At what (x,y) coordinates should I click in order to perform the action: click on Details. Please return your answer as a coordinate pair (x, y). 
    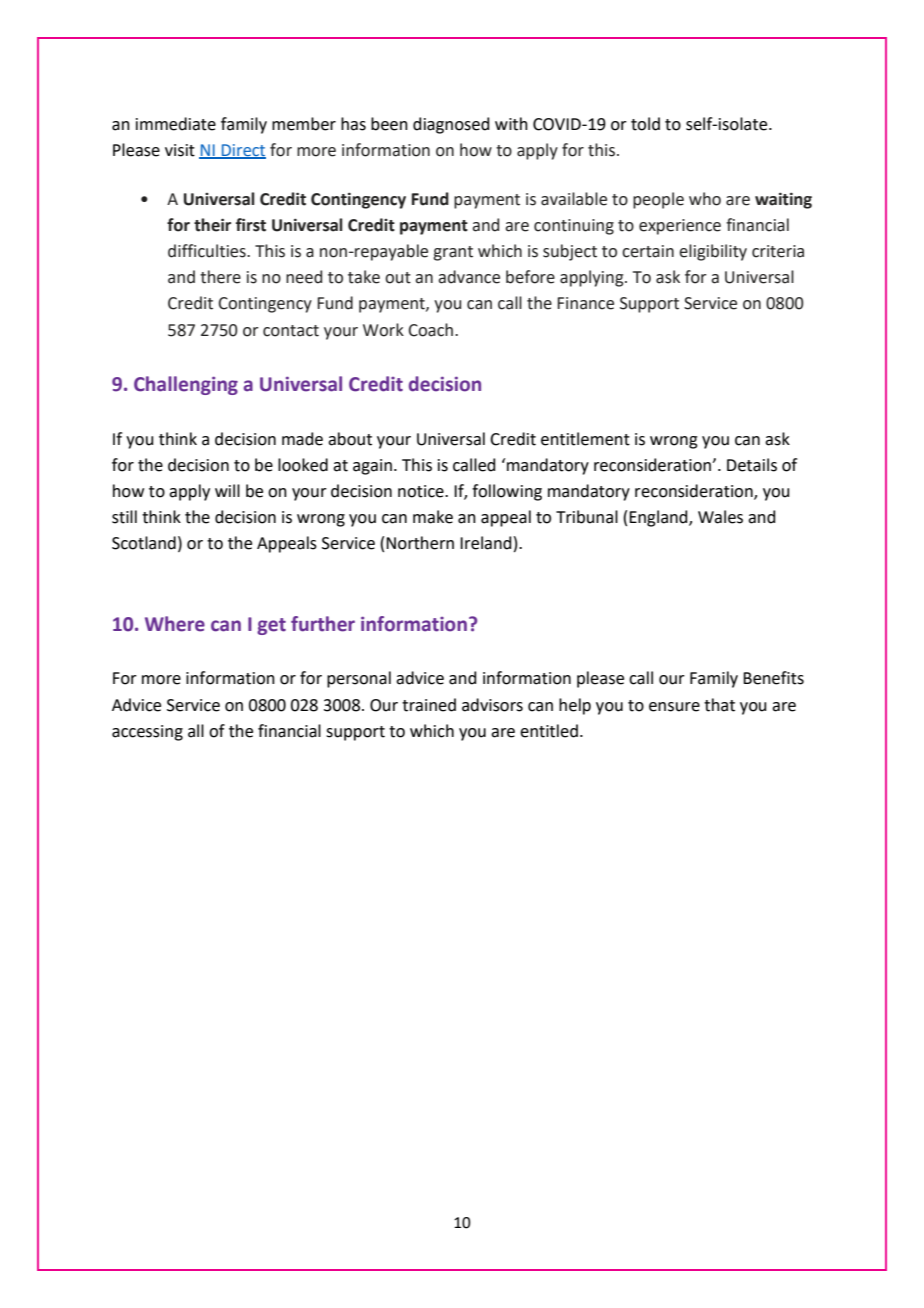
    Looking at the image, I should click on (752, 465).
